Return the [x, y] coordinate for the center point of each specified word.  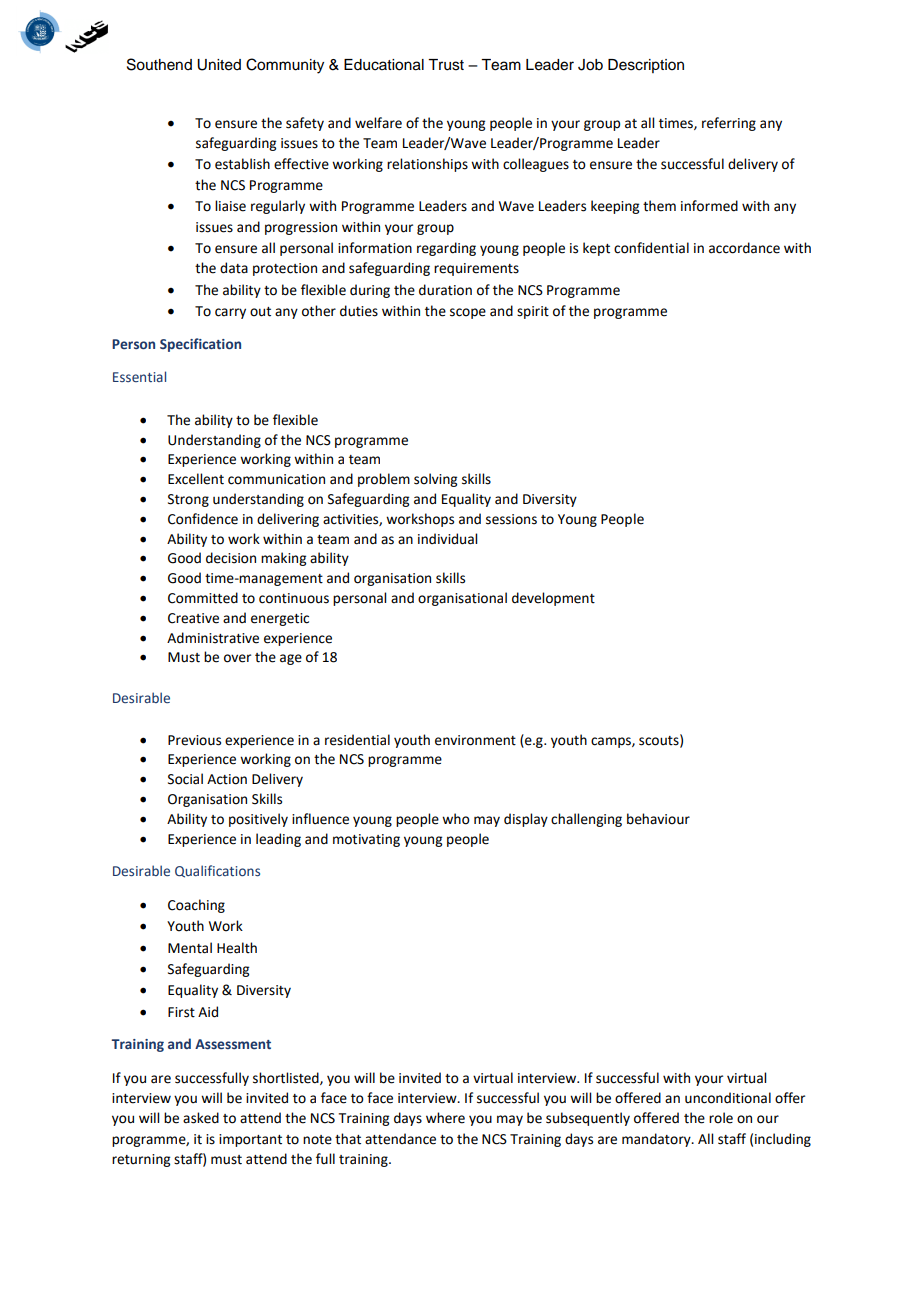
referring [729, 124]
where [445, 1118]
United [219, 65]
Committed [203, 598]
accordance [744, 248]
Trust [446, 65]
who [456, 819]
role [721, 1118]
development [553, 599]
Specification [200, 345]
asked [201, 1118]
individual [447, 539]
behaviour [658, 819]
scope [468, 313]
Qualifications [217, 871]
